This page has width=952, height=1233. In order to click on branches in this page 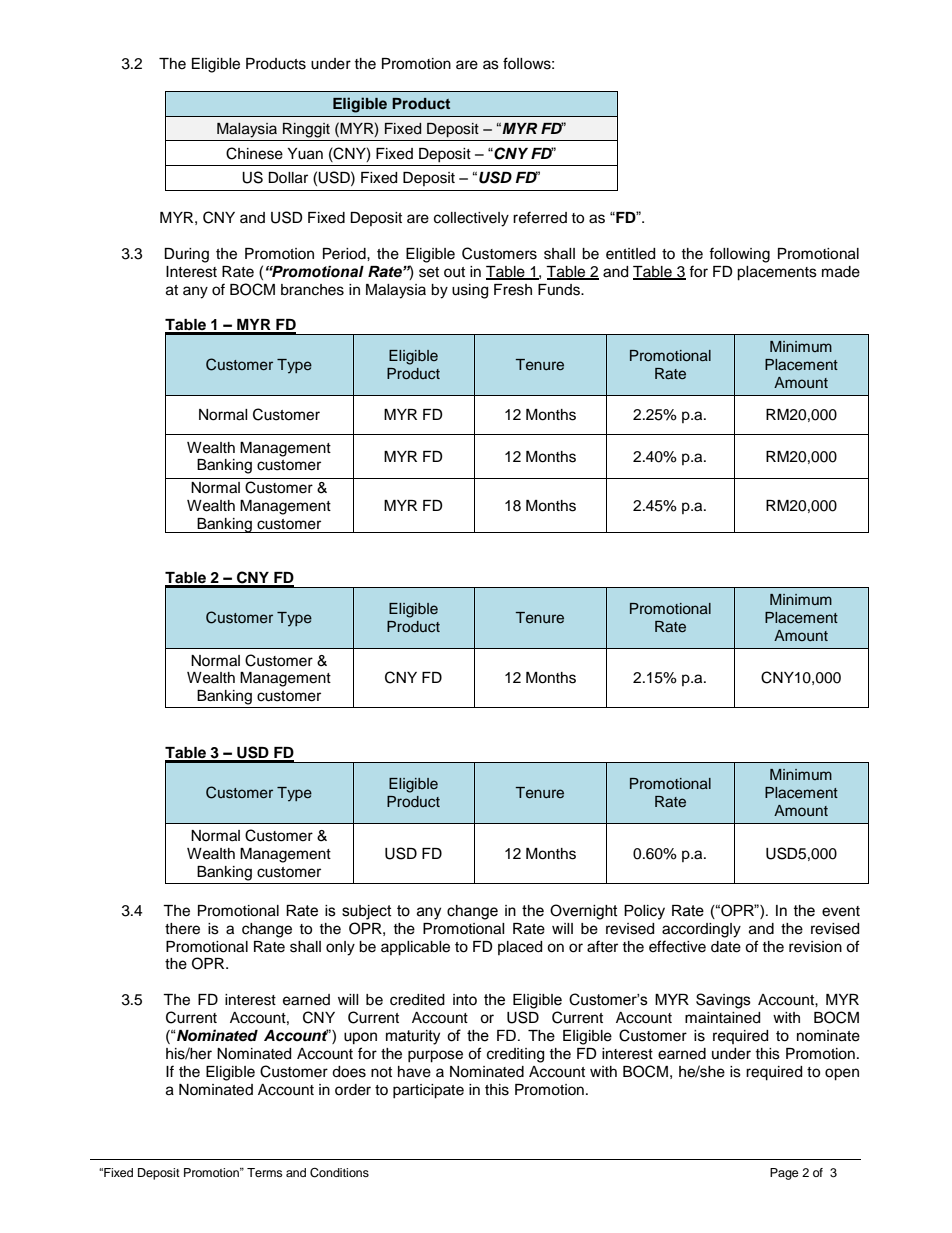, I will do `click(312, 290)`.
